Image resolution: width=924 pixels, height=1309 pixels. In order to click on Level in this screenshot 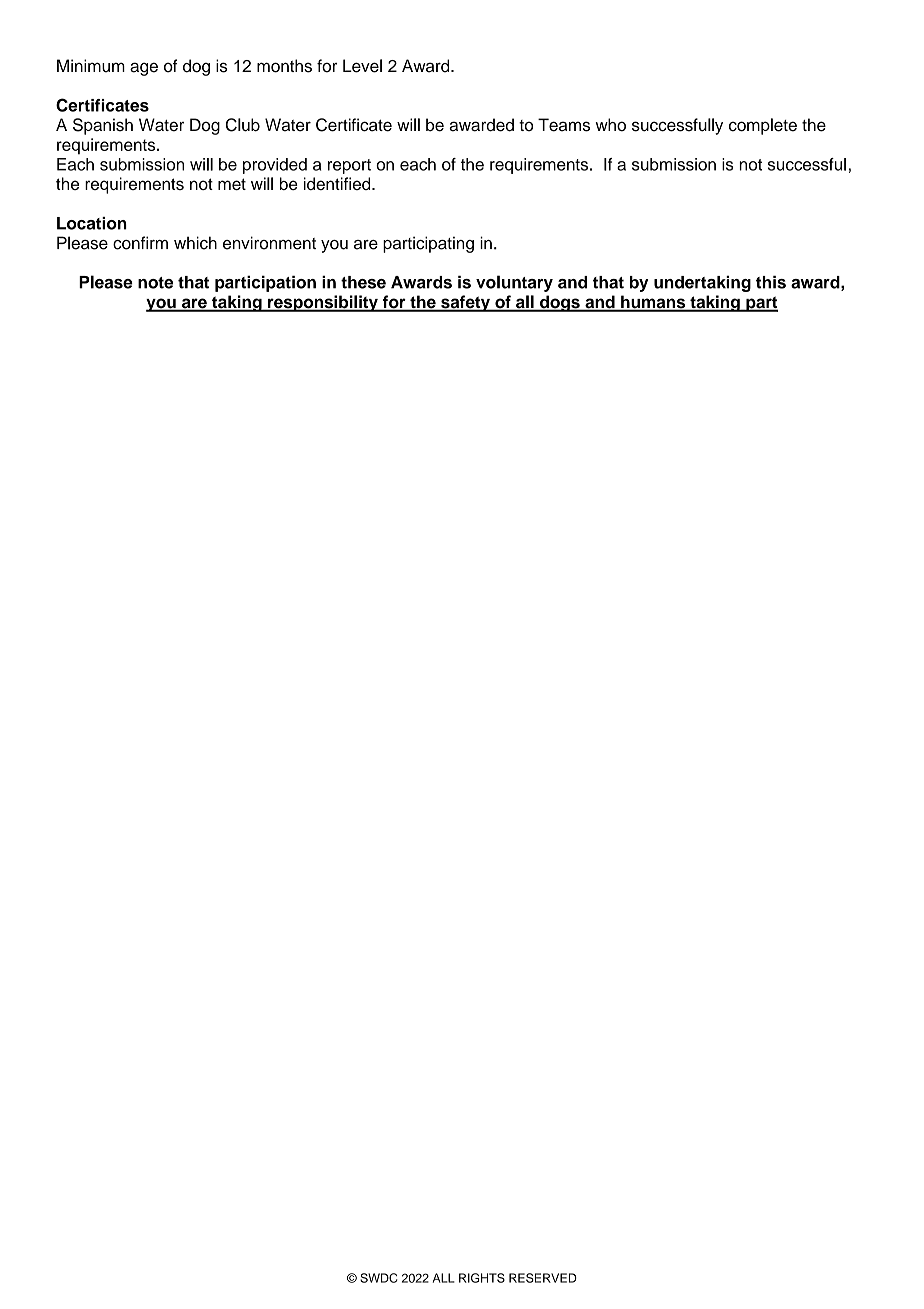, I will do `click(362, 66)`.
